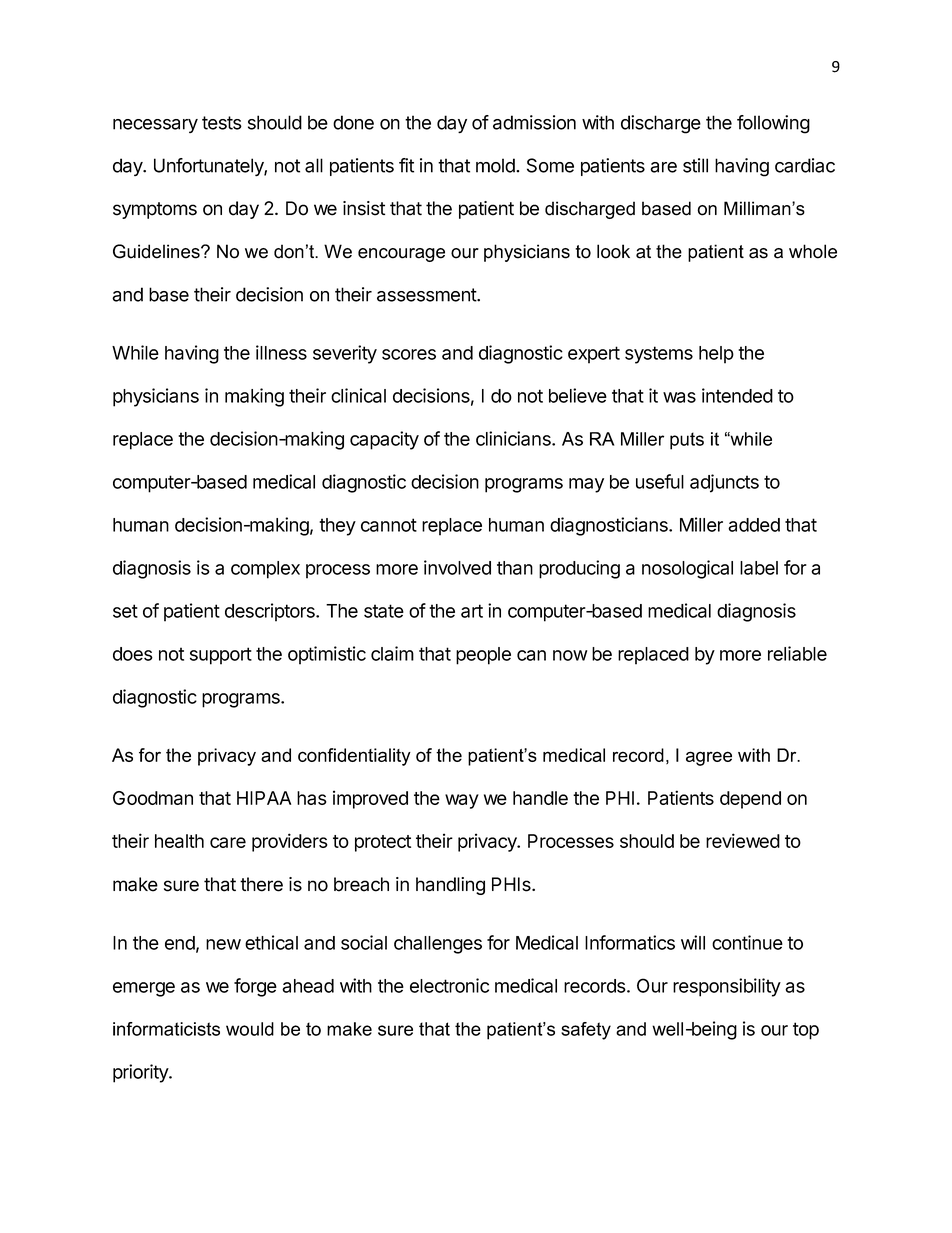 Image resolution: width=952 pixels, height=1233 pixels. Describe the element at coordinates (222, 123) in the image. I see `tests` at that location.
